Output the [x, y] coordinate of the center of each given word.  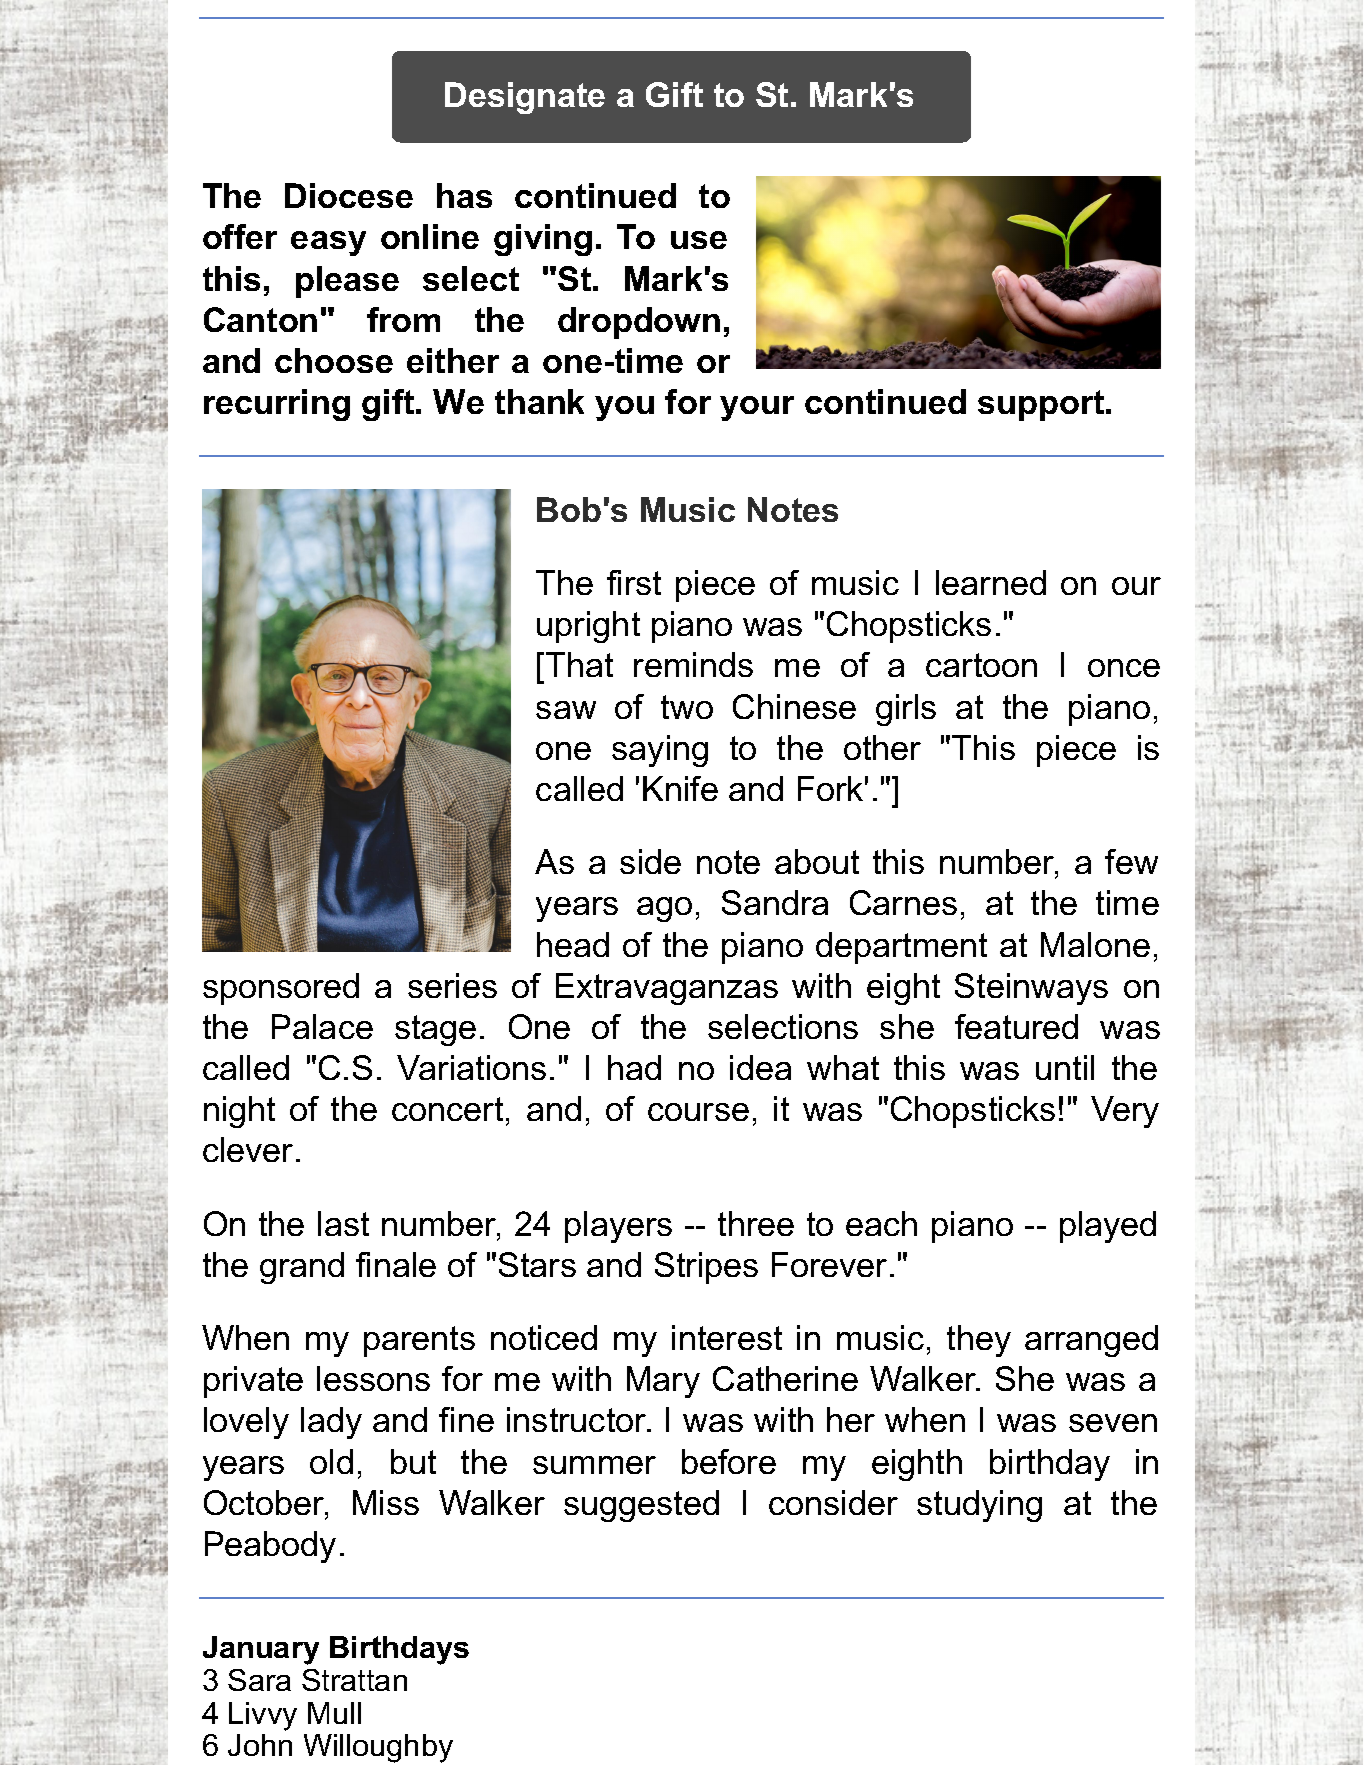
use [699, 240]
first [634, 582]
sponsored [281, 989]
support [1042, 405]
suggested [641, 1506]
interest [727, 1337]
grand [302, 1268]
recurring [277, 405]
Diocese [349, 195]
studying [979, 1506]
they [979, 1341]
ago [664, 909]
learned [991, 582]
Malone [1095, 944]
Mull [334, 1713]
